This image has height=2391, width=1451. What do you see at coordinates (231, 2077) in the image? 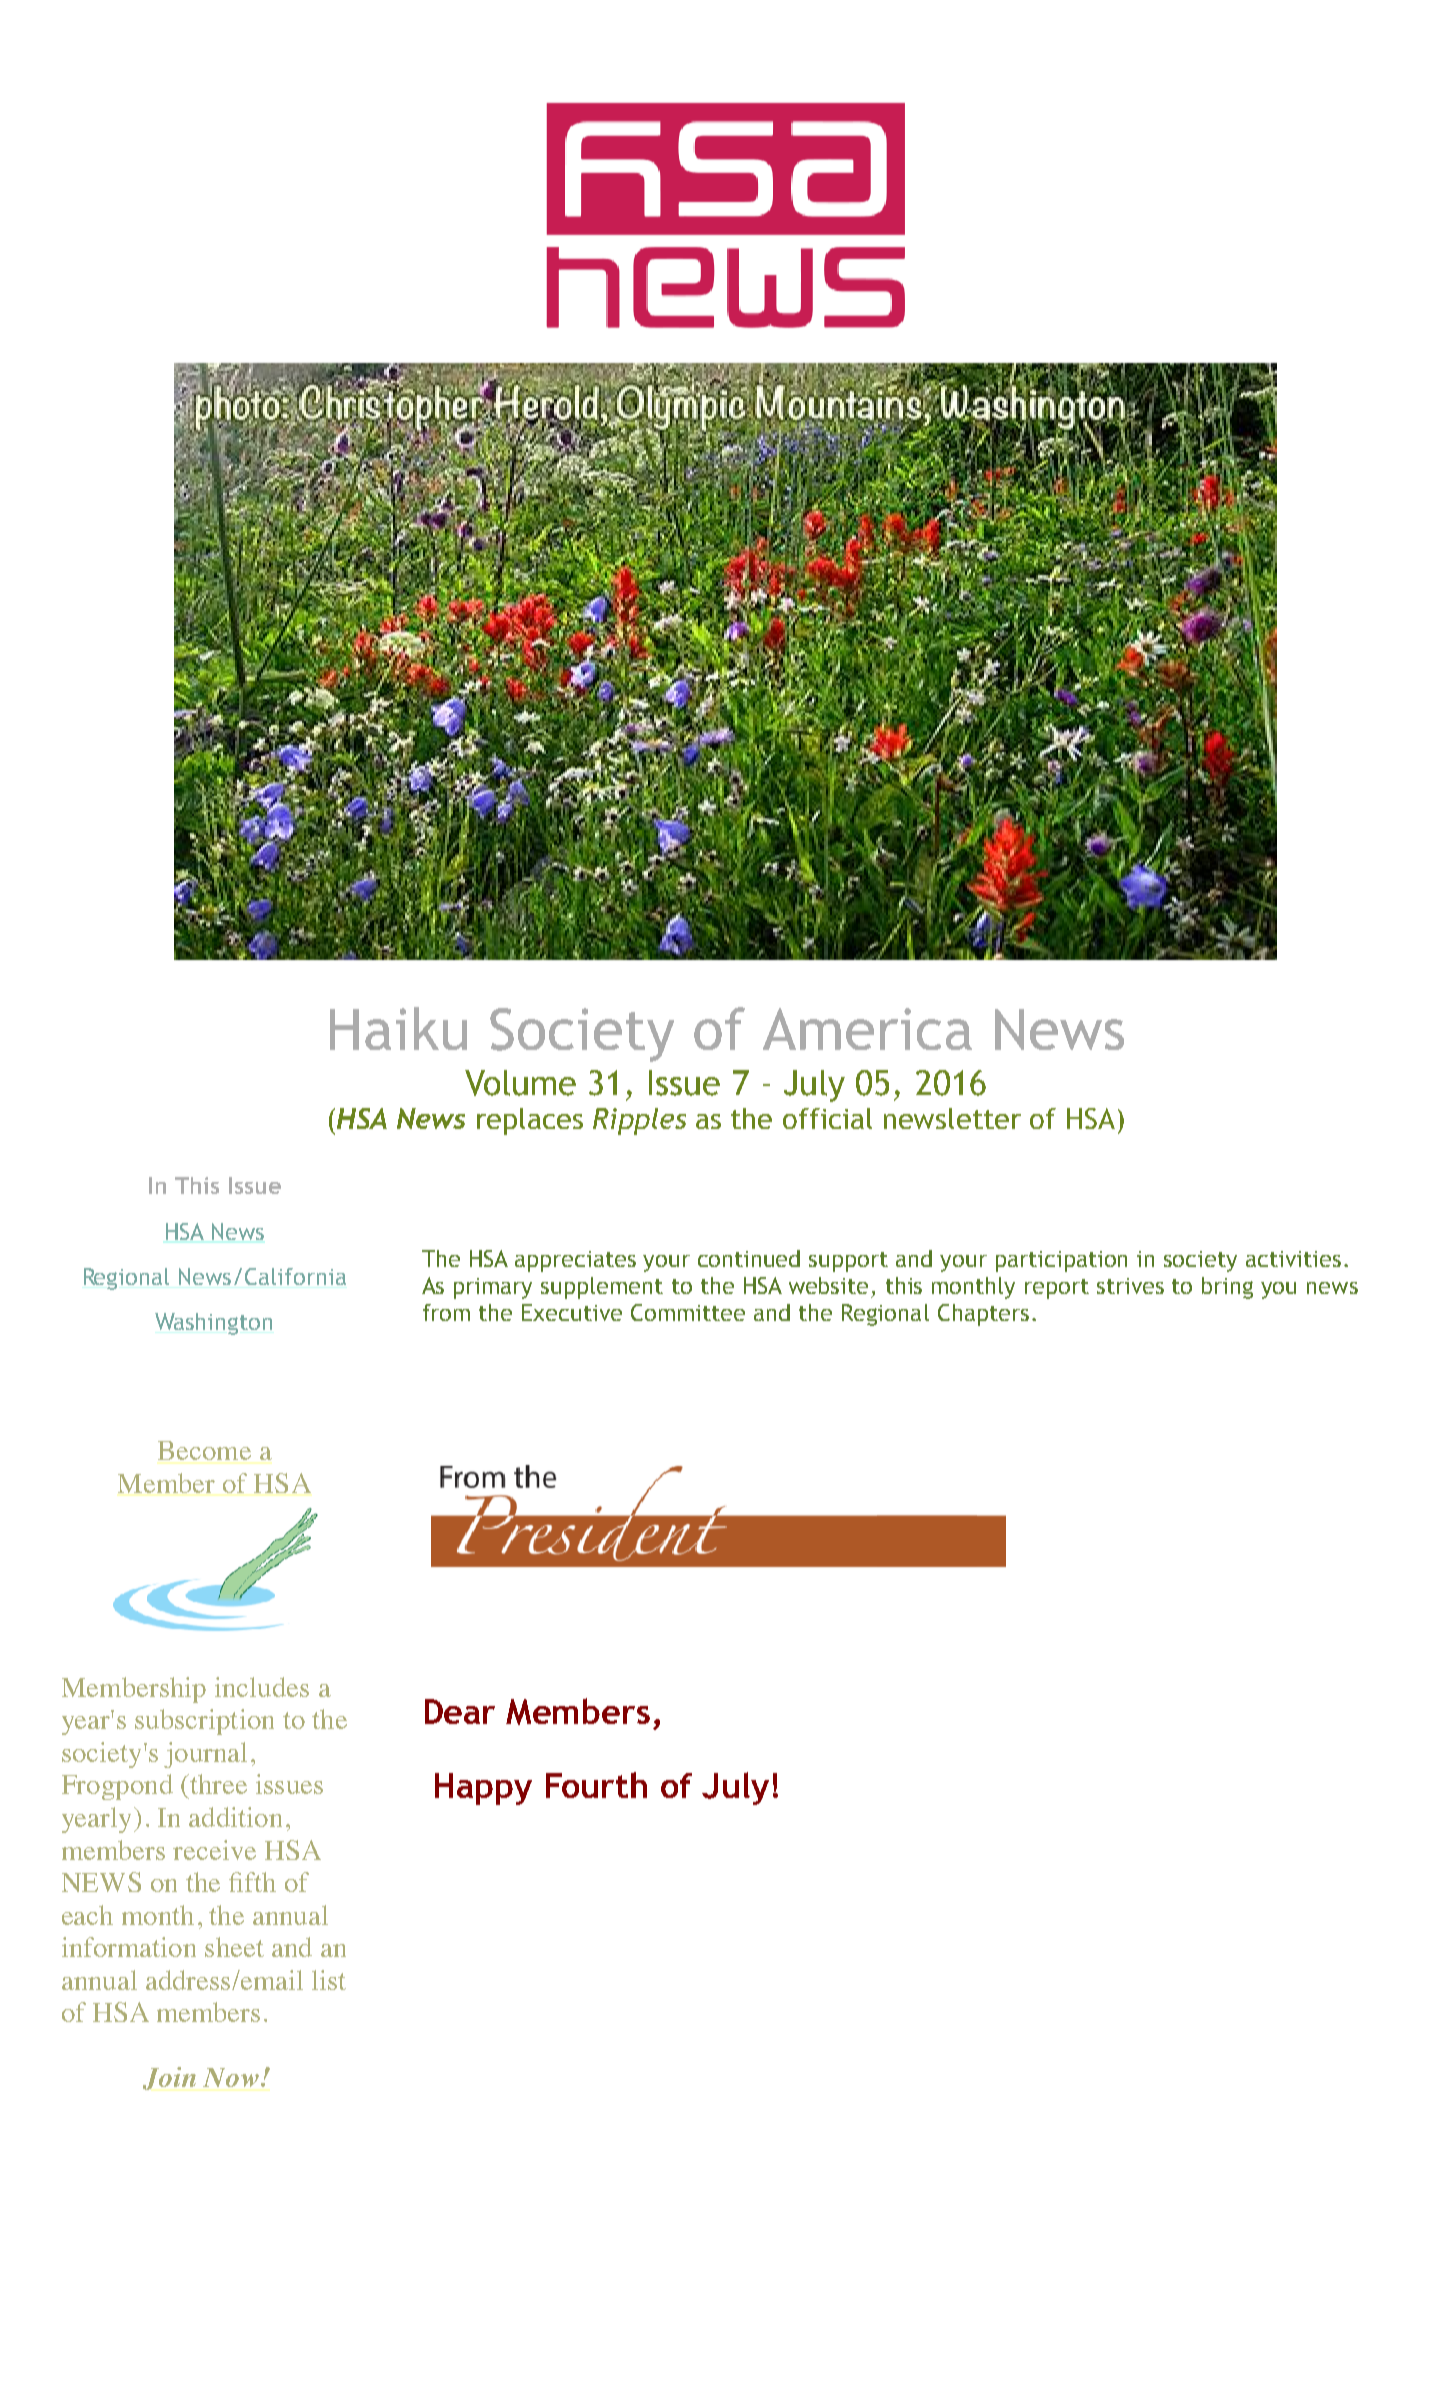
I see `Now` at bounding box center [231, 2077].
